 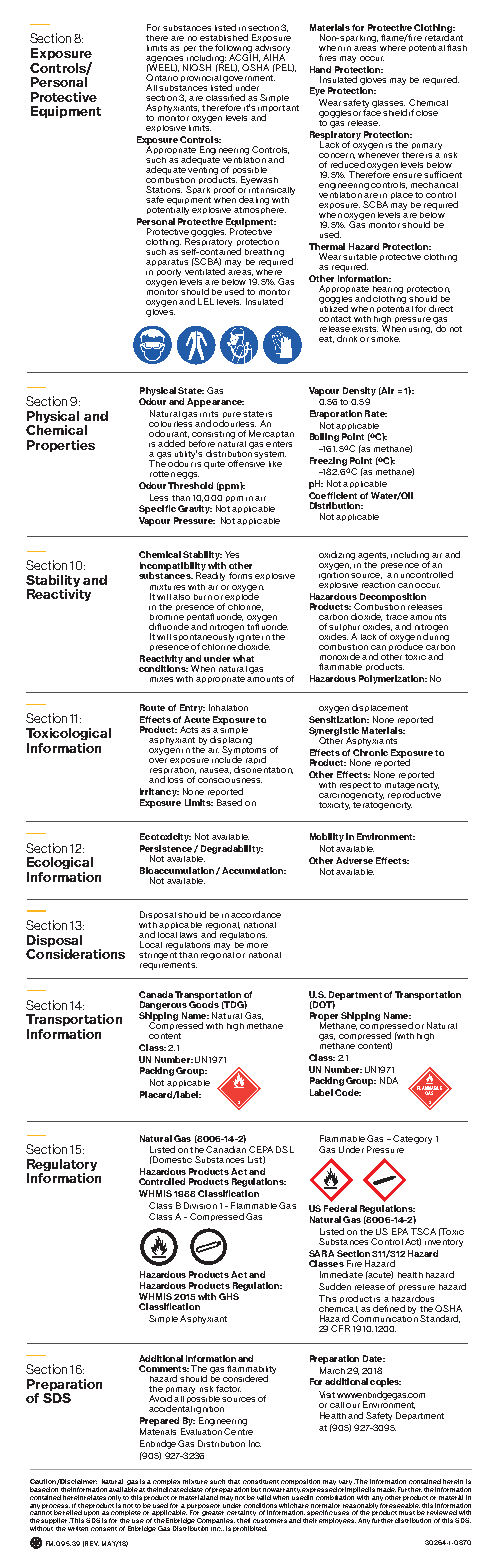 What do you see at coordinates (104, 1529) in the document?
I see `consent` at bounding box center [104, 1529].
